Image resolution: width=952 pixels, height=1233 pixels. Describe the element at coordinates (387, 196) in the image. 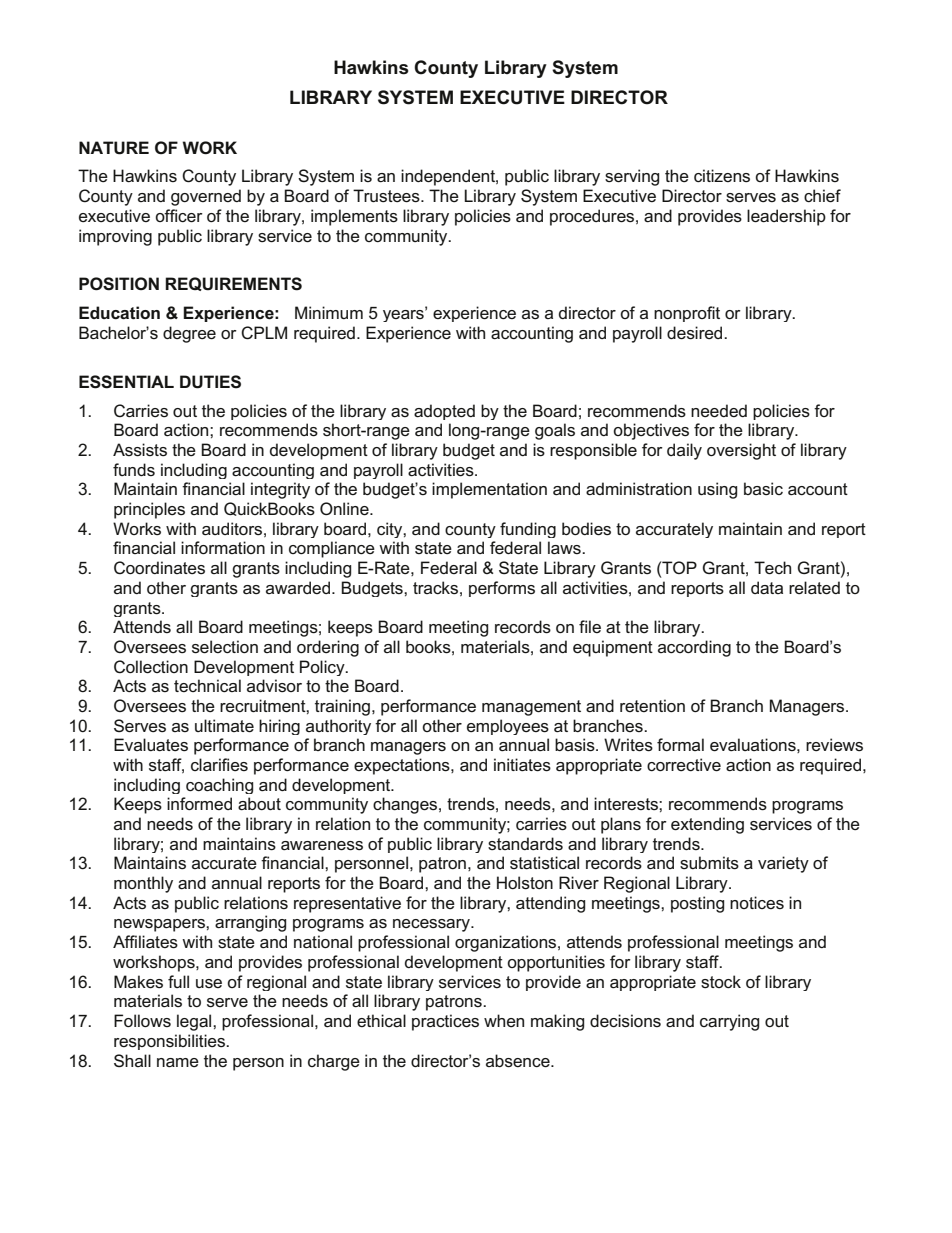

I see `Trustees` at that location.
